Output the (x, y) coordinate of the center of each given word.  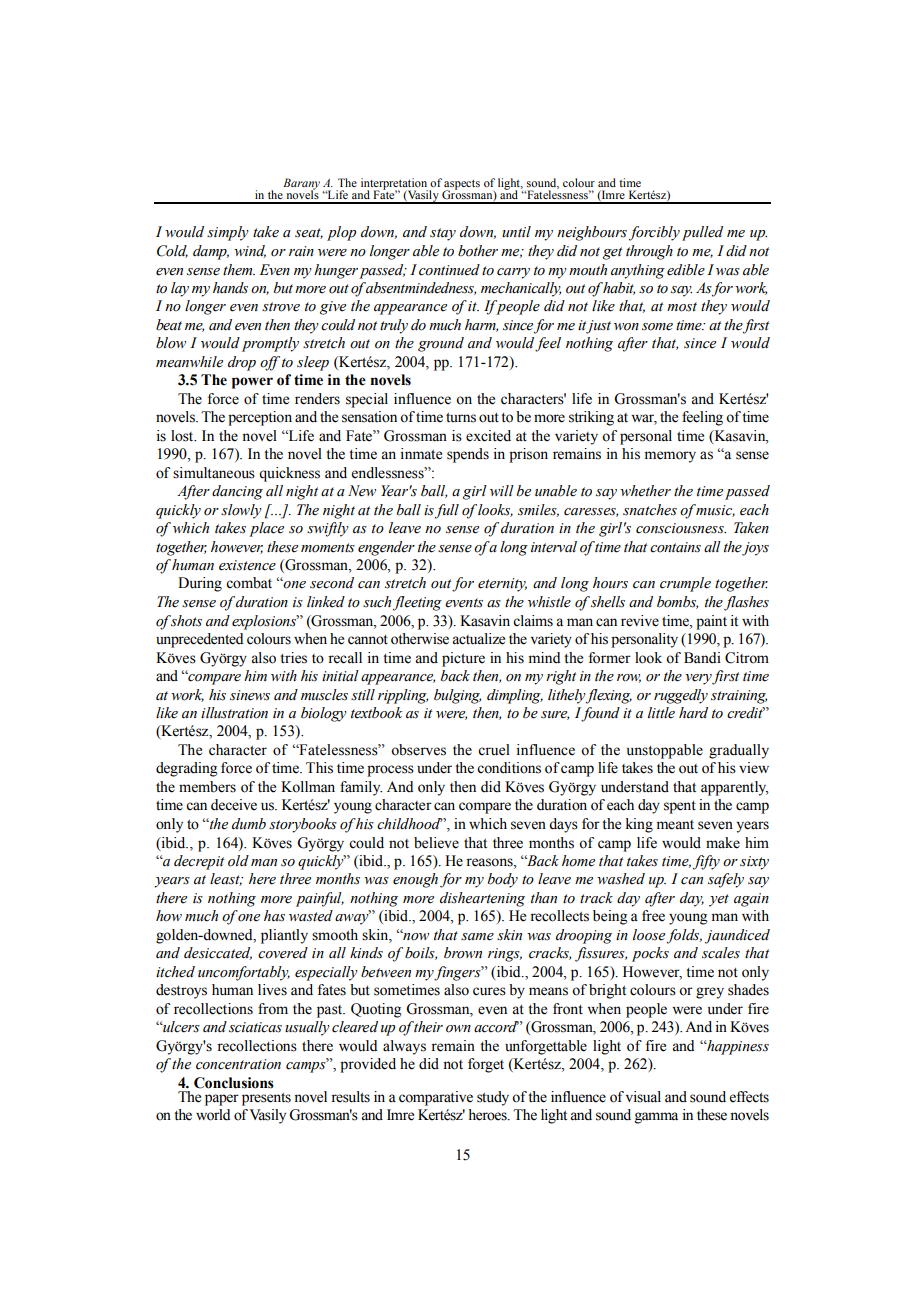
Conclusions (234, 1083)
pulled (702, 233)
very (699, 679)
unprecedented (199, 640)
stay (443, 234)
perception (260, 418)
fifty (706, 862)
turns (461, 418)
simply (228, 233)
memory (670, 457)
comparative (436, 1098)
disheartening (482, 899)
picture (463, 659)
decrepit (199, 862)
